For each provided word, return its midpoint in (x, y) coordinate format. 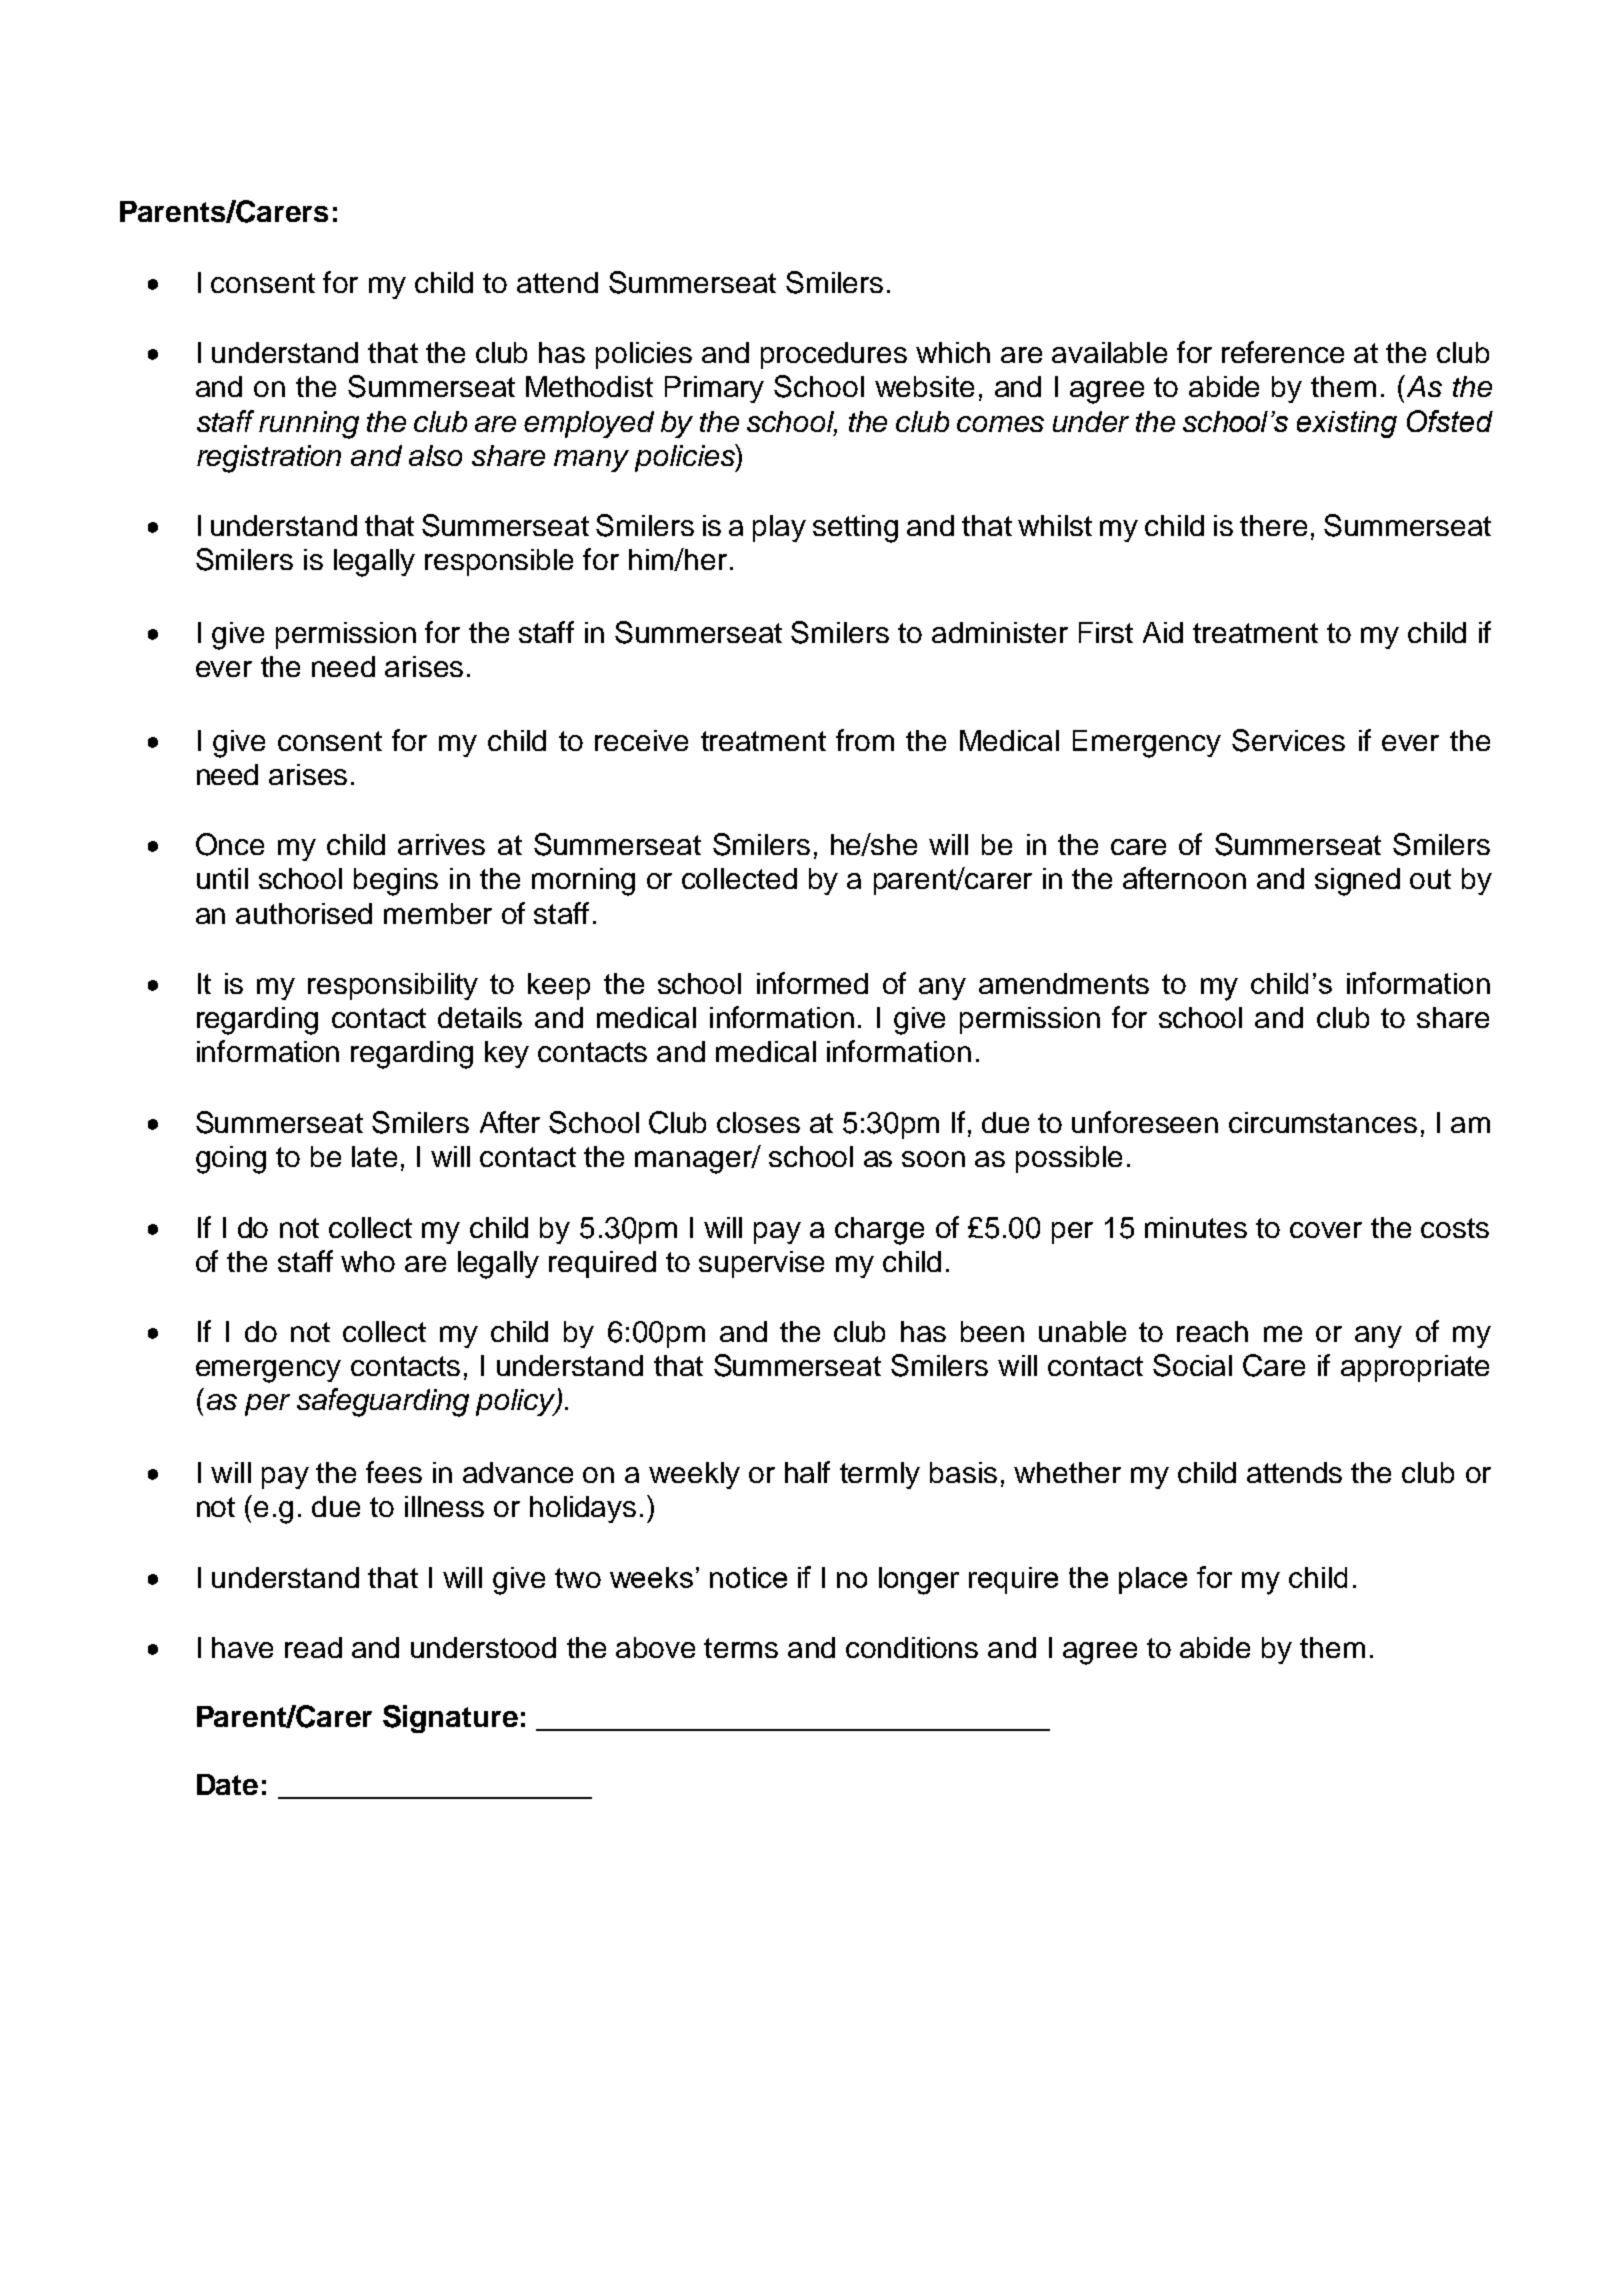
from (865, 740)
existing (1347, 424)
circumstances (1323, 1122)
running (309, 425)
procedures (834, 355)
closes (758, 1122)
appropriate (1415, 1368)
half (807, 1472)
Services (1288, 740)
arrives (441, 844)
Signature (450, 1719)
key (507, 1054)
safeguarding (383, 1402)
